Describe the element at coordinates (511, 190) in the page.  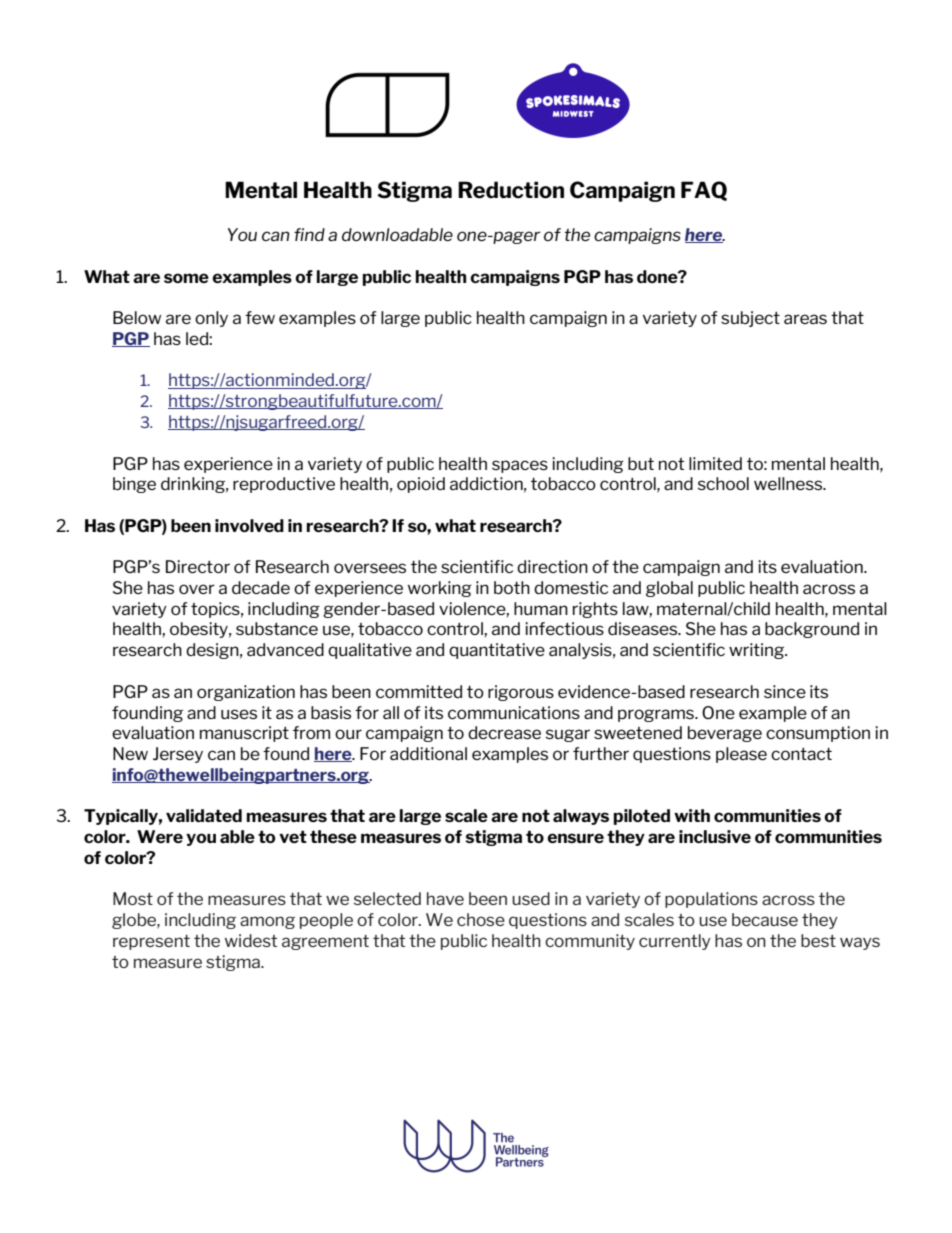
I see `Reduction` at that location.
